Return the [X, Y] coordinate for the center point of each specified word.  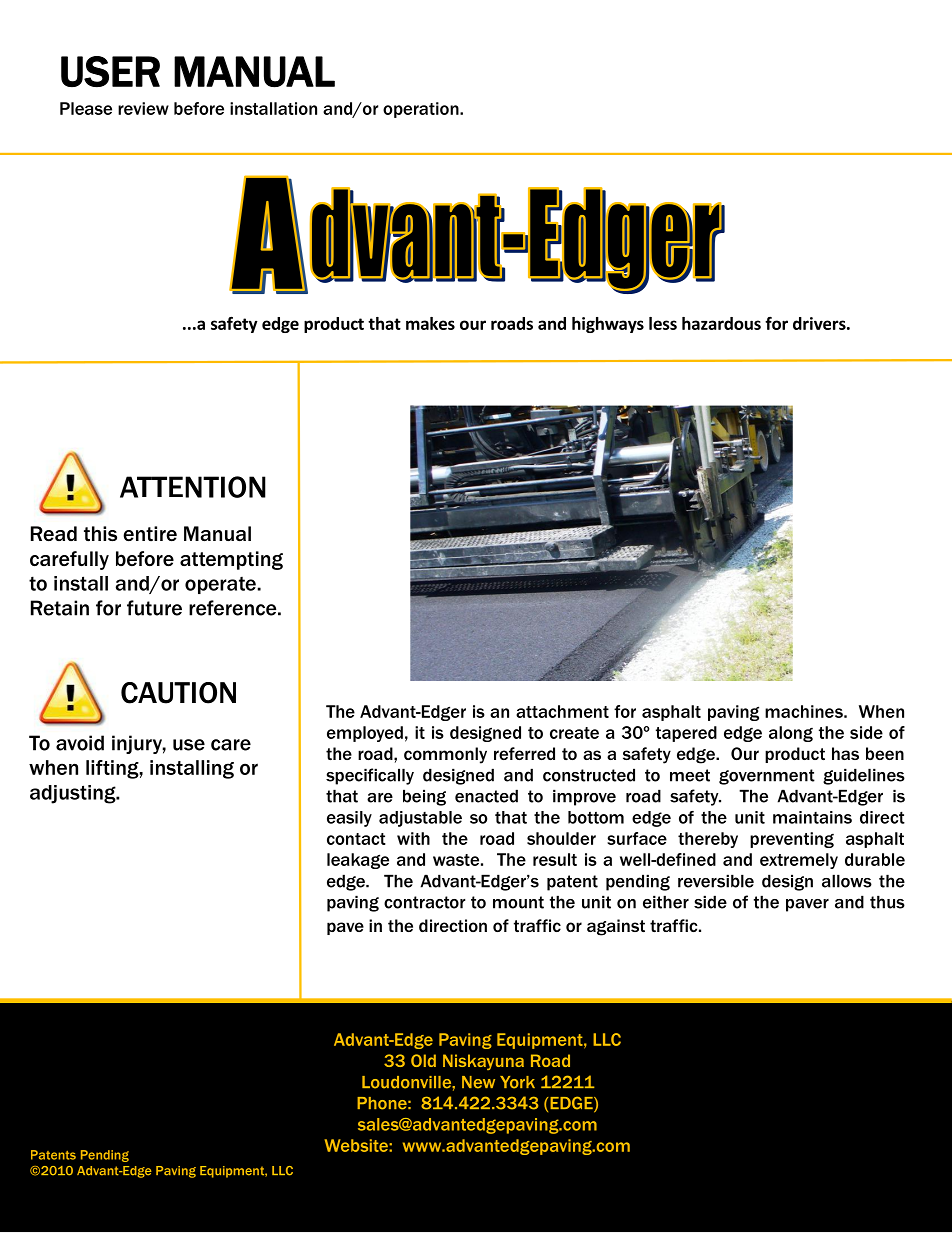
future [154, 608]
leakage [358, 861]
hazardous [721, 323]
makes [430, 323]
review [143, 108]
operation [422, 110]
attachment [562, 711]
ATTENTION [193, 487]
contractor [424, 902]
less [663, 323]
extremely [799, 861]
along [791, 734]
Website [357, 1145]
